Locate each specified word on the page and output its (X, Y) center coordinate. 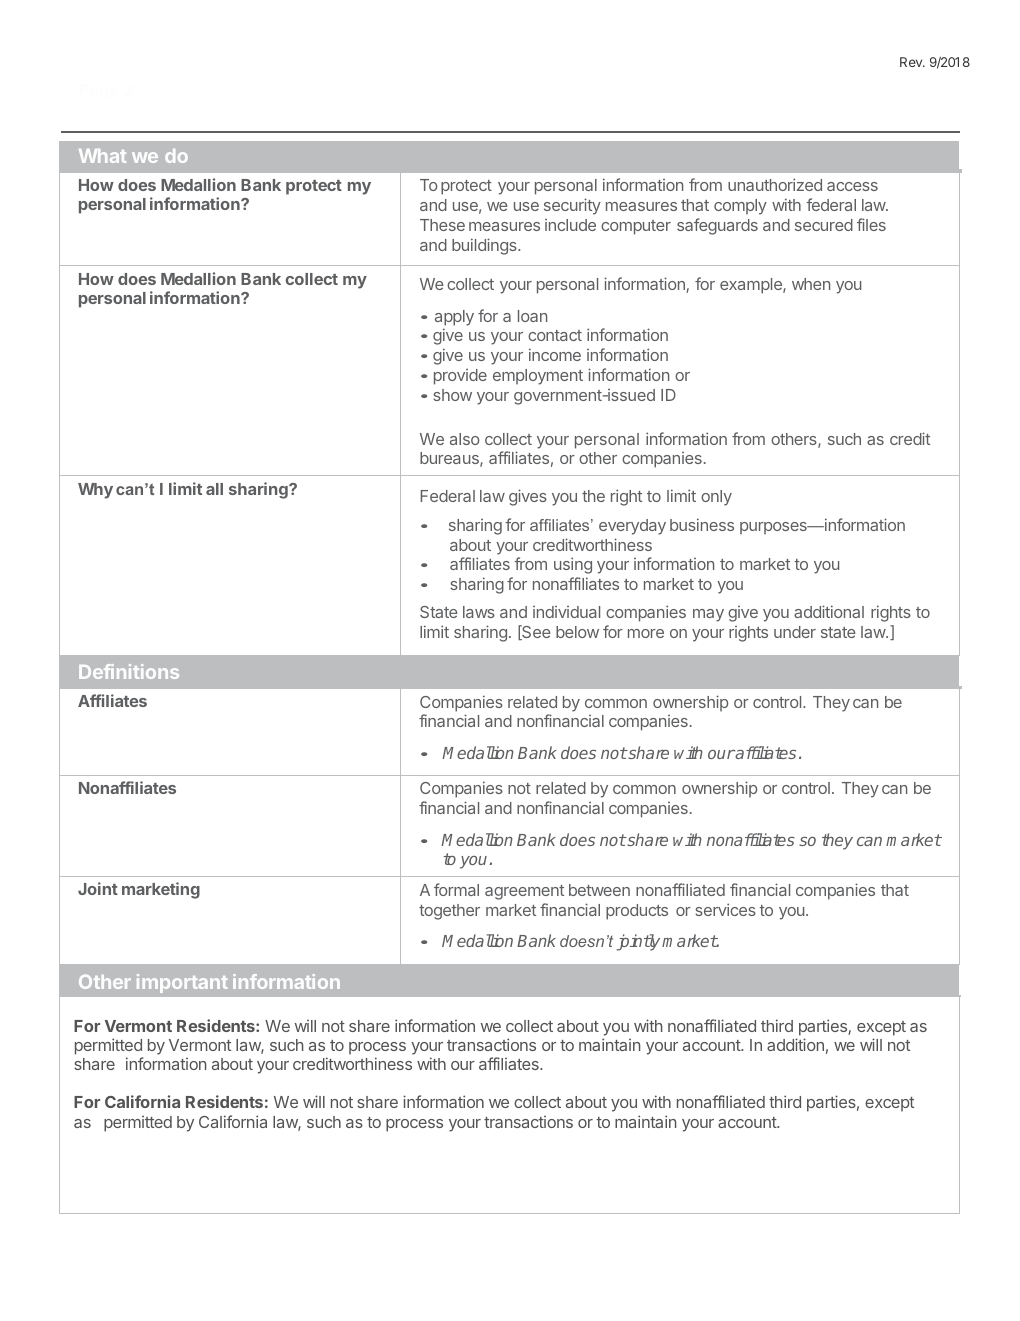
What (102, 156)
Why (95, 491)
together (449, 912)
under (795, 632)
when (811, 284)
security (572, 206)
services (725, 909)
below (577, 632)
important (182, 983)
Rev (912, 62)
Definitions (129, 671)
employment (538, 377)
